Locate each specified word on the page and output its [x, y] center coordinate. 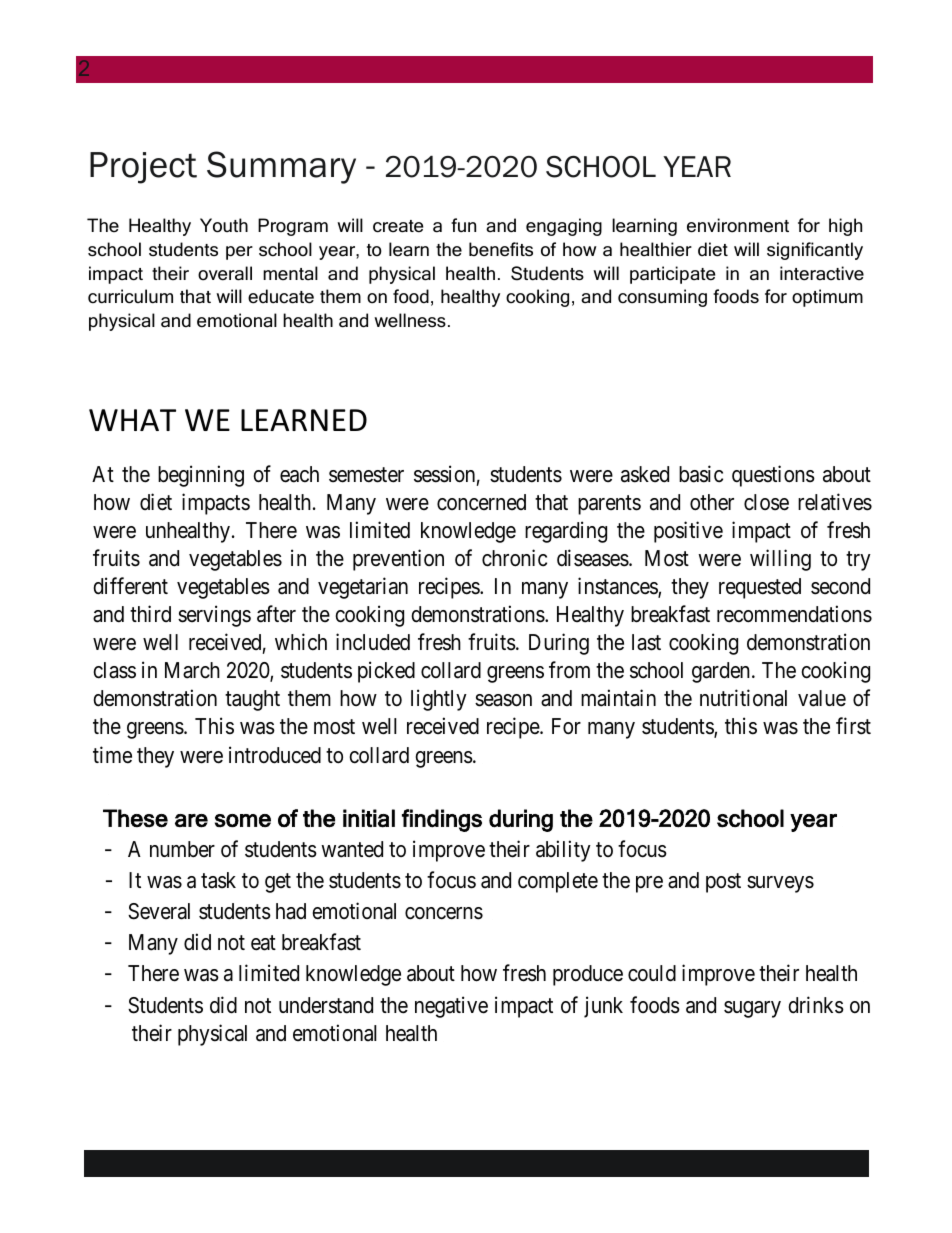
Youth [224, 225]
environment [738, 225]
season [503, 700]
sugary [752, 1009]
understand [326, 1005]
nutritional [743, 698]
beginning [201, 476]
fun [463, 225]
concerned [481, 502]
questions [773, 476]
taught [252, 700]
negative [451, 1007]
